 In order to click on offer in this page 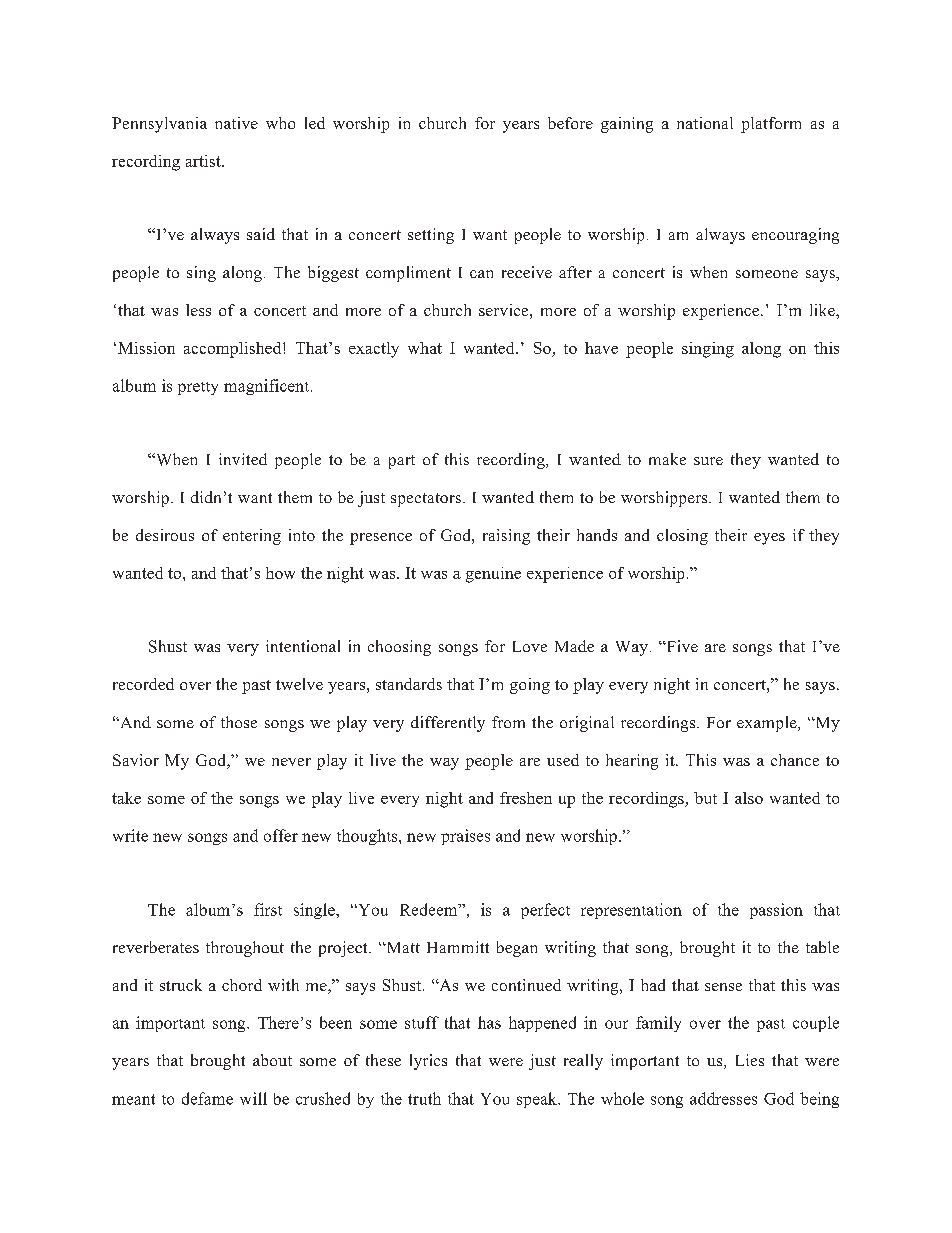, I will do `click(281, 835)`.
